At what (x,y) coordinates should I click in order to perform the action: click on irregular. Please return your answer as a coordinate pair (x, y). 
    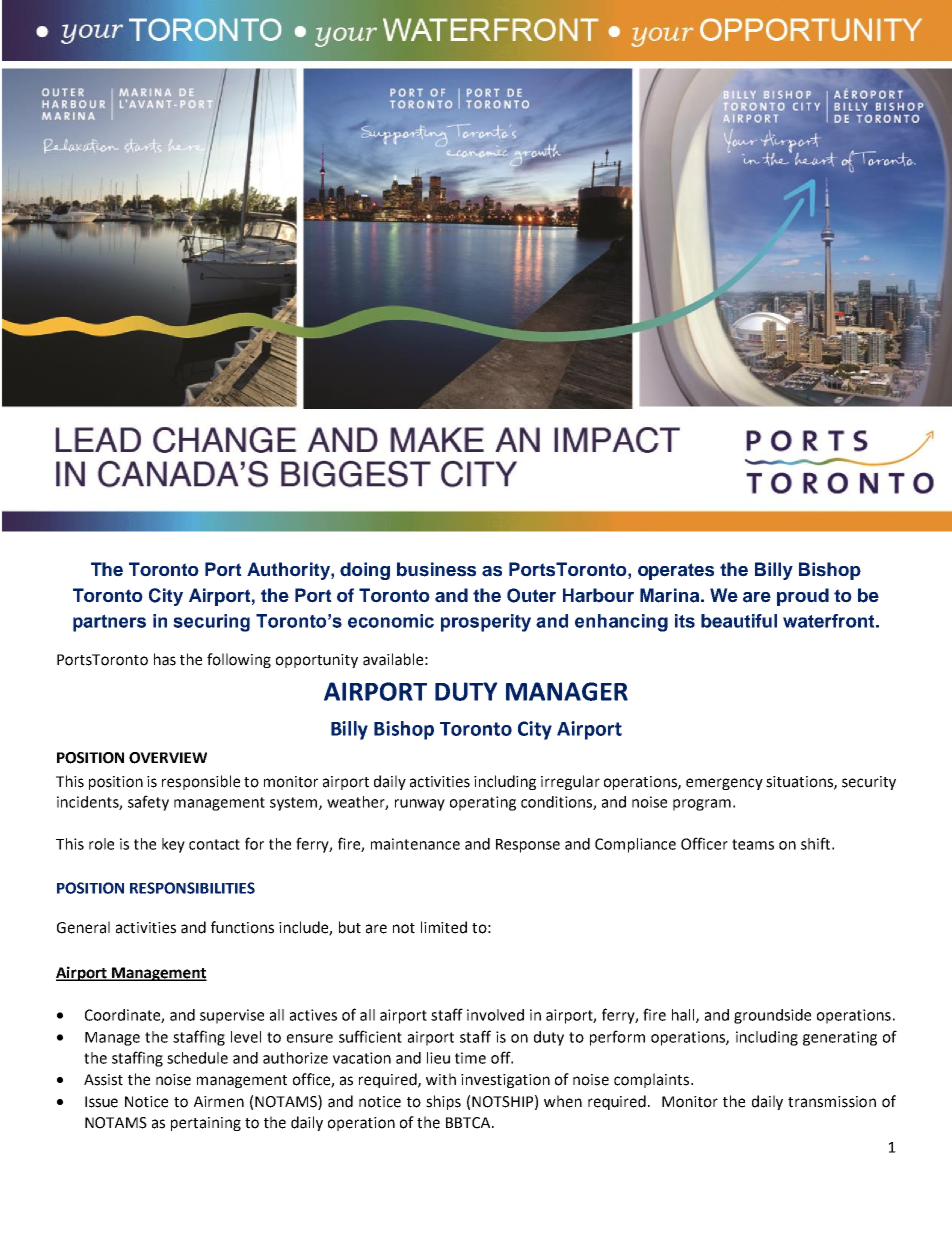
    Looking at the image, I should click on (570, 782).
